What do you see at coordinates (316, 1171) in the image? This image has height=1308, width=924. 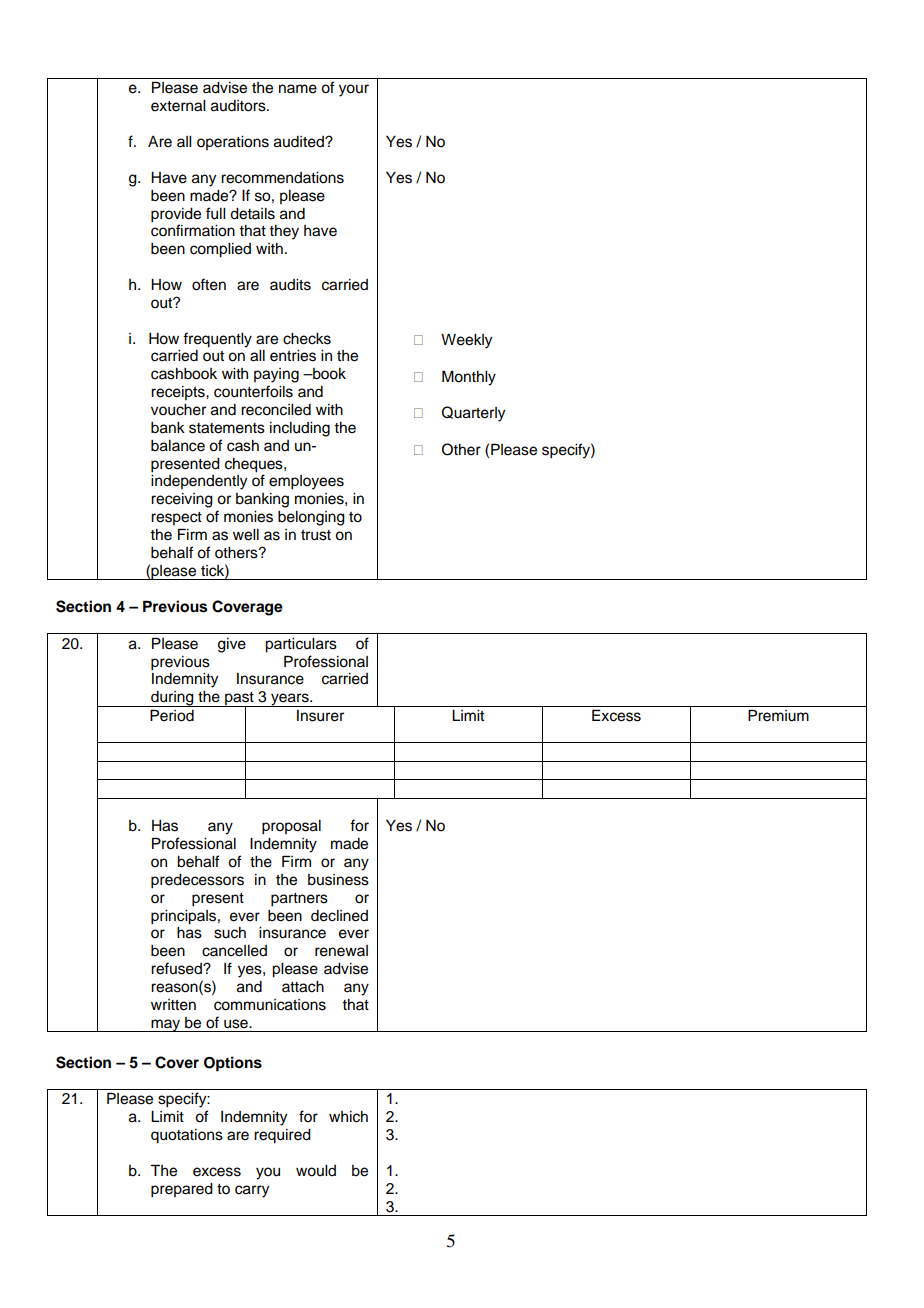 I see `would` at bounding box center [316, 1171].
